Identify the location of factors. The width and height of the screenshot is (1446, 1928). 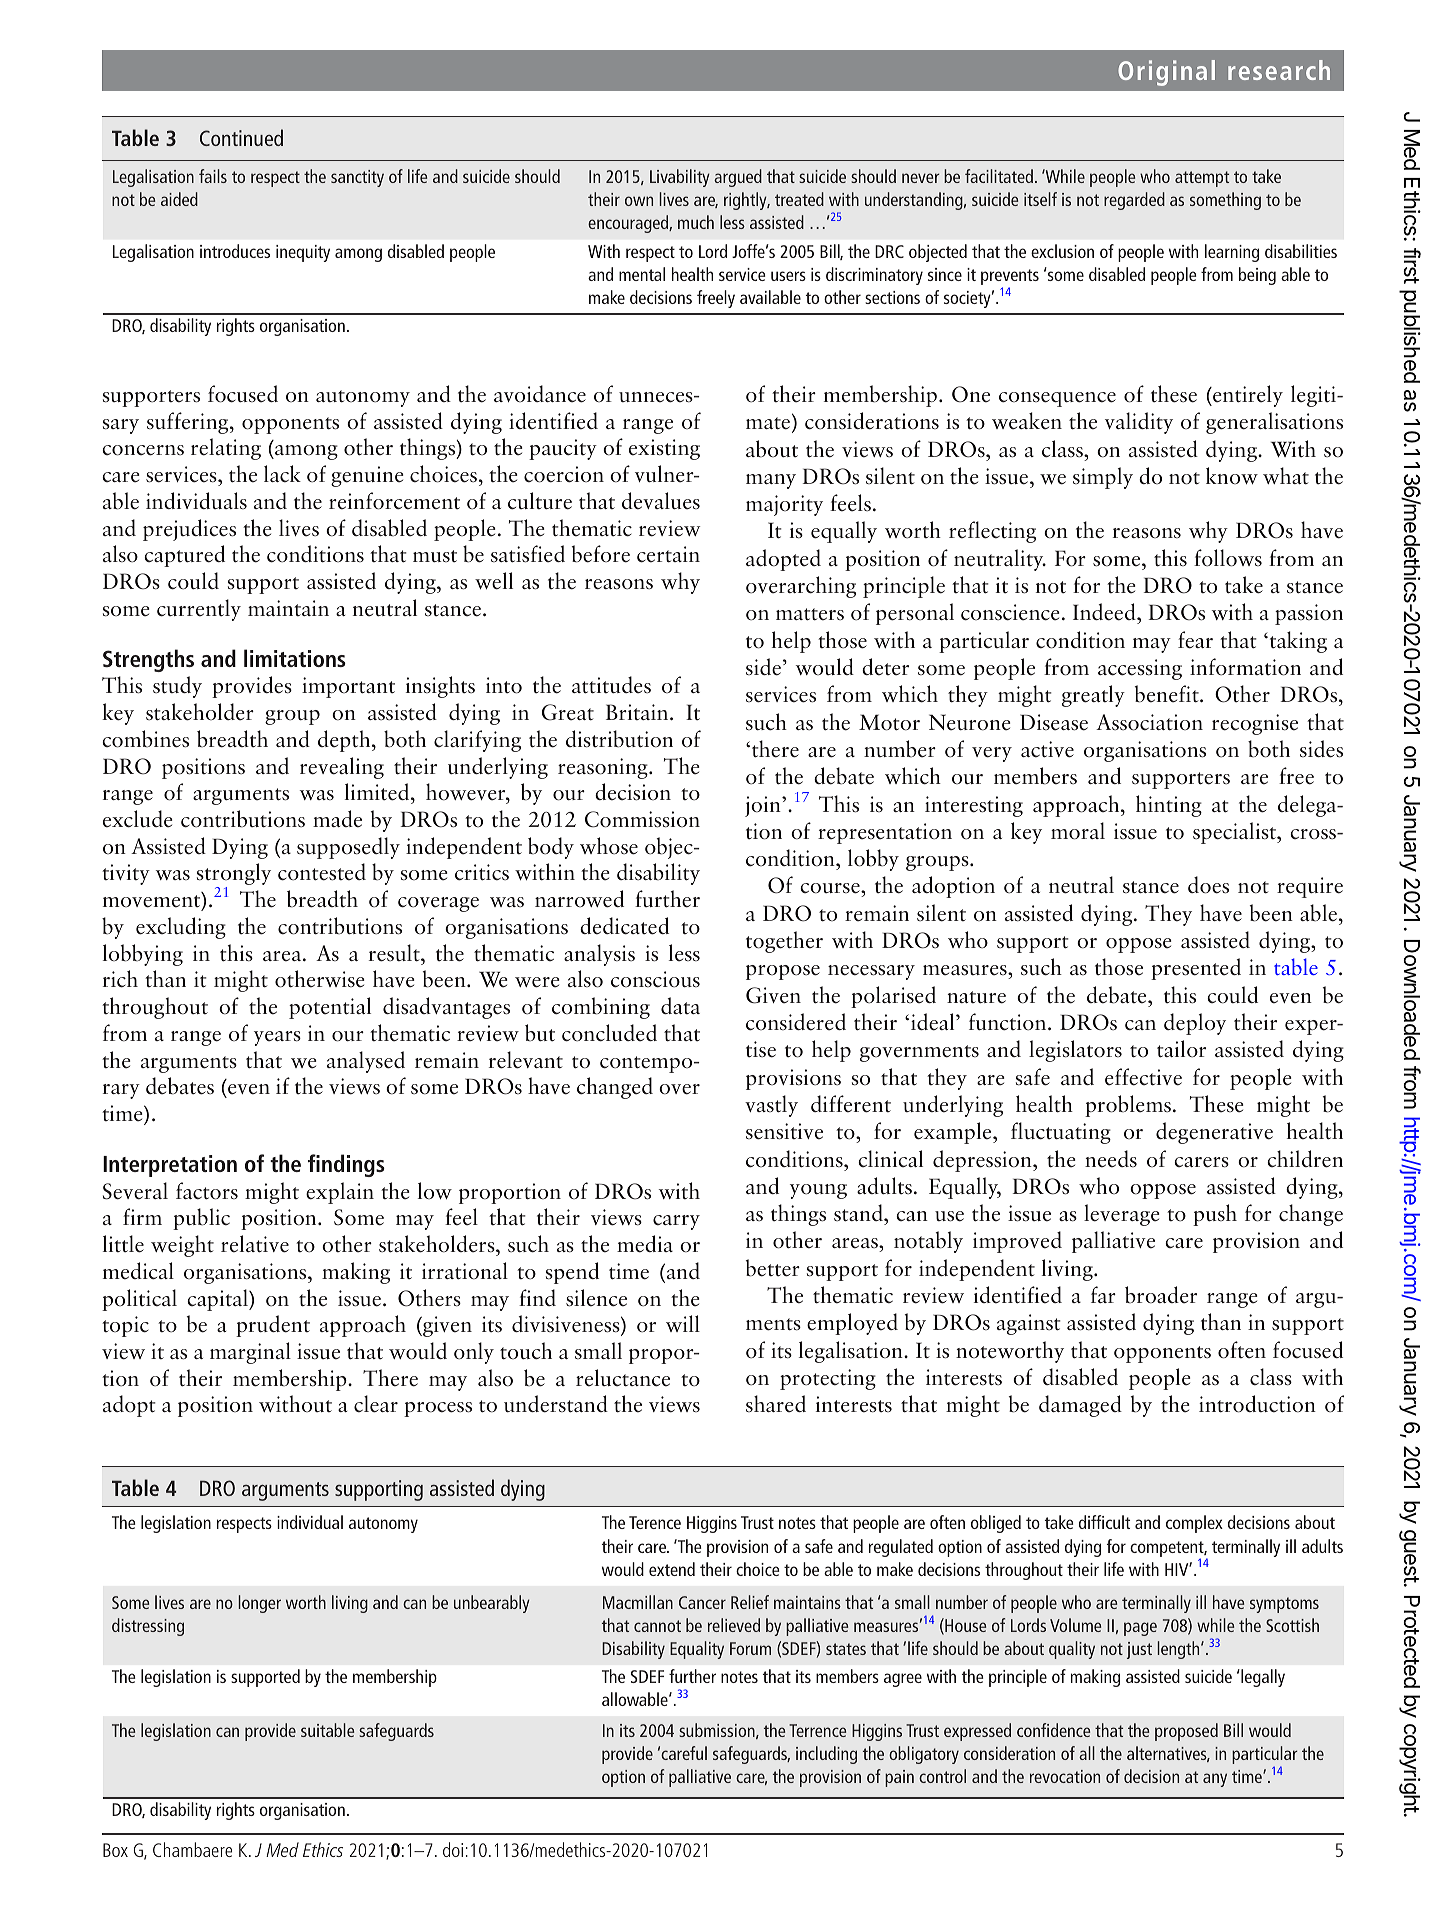
(207, 1191).
